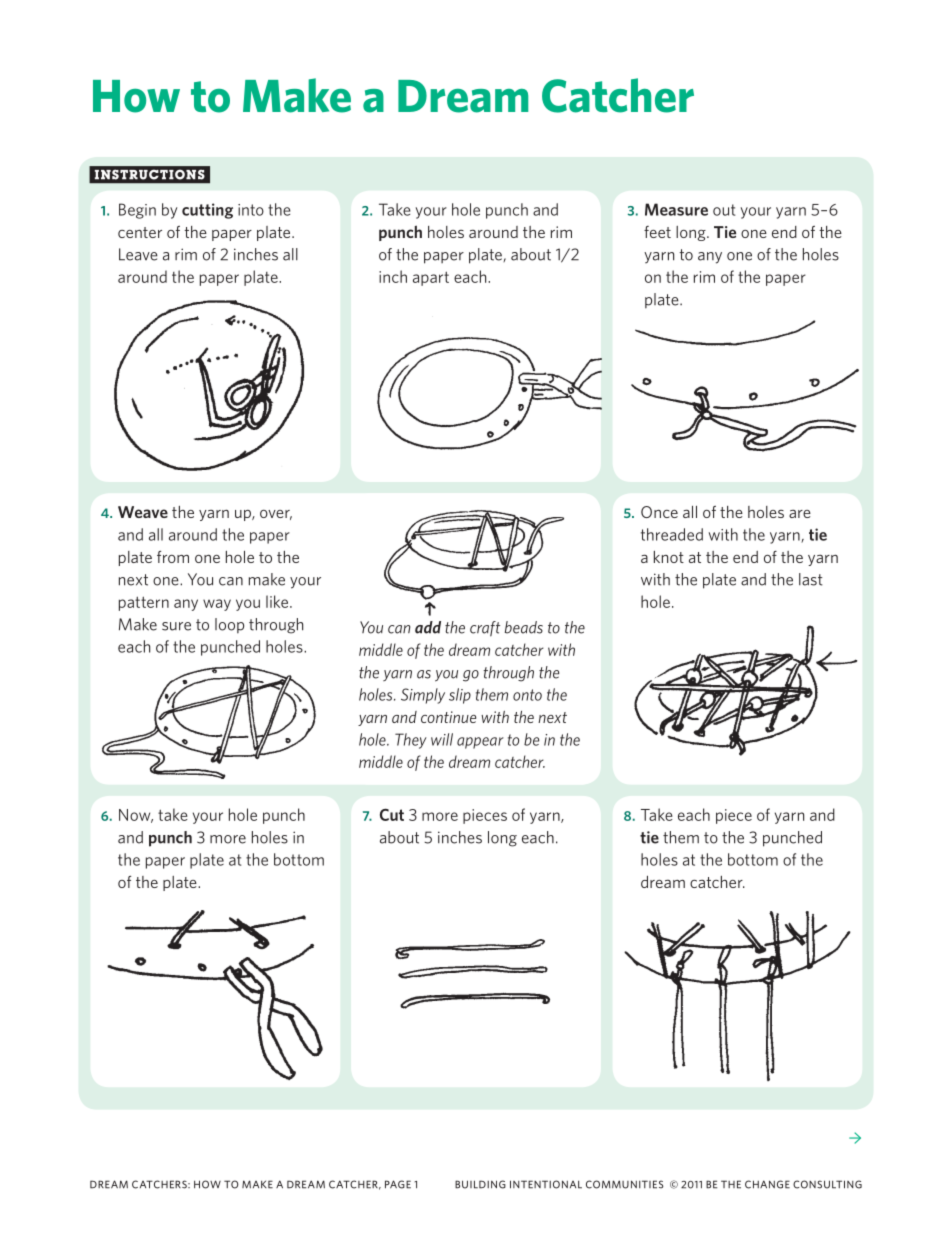 Image resolution: width=952 pixels, height=1233 pixels. What do you see at coordinates (480, 1184) in the screenshot?
I see `Building` at bounding box center [480, 1184].
